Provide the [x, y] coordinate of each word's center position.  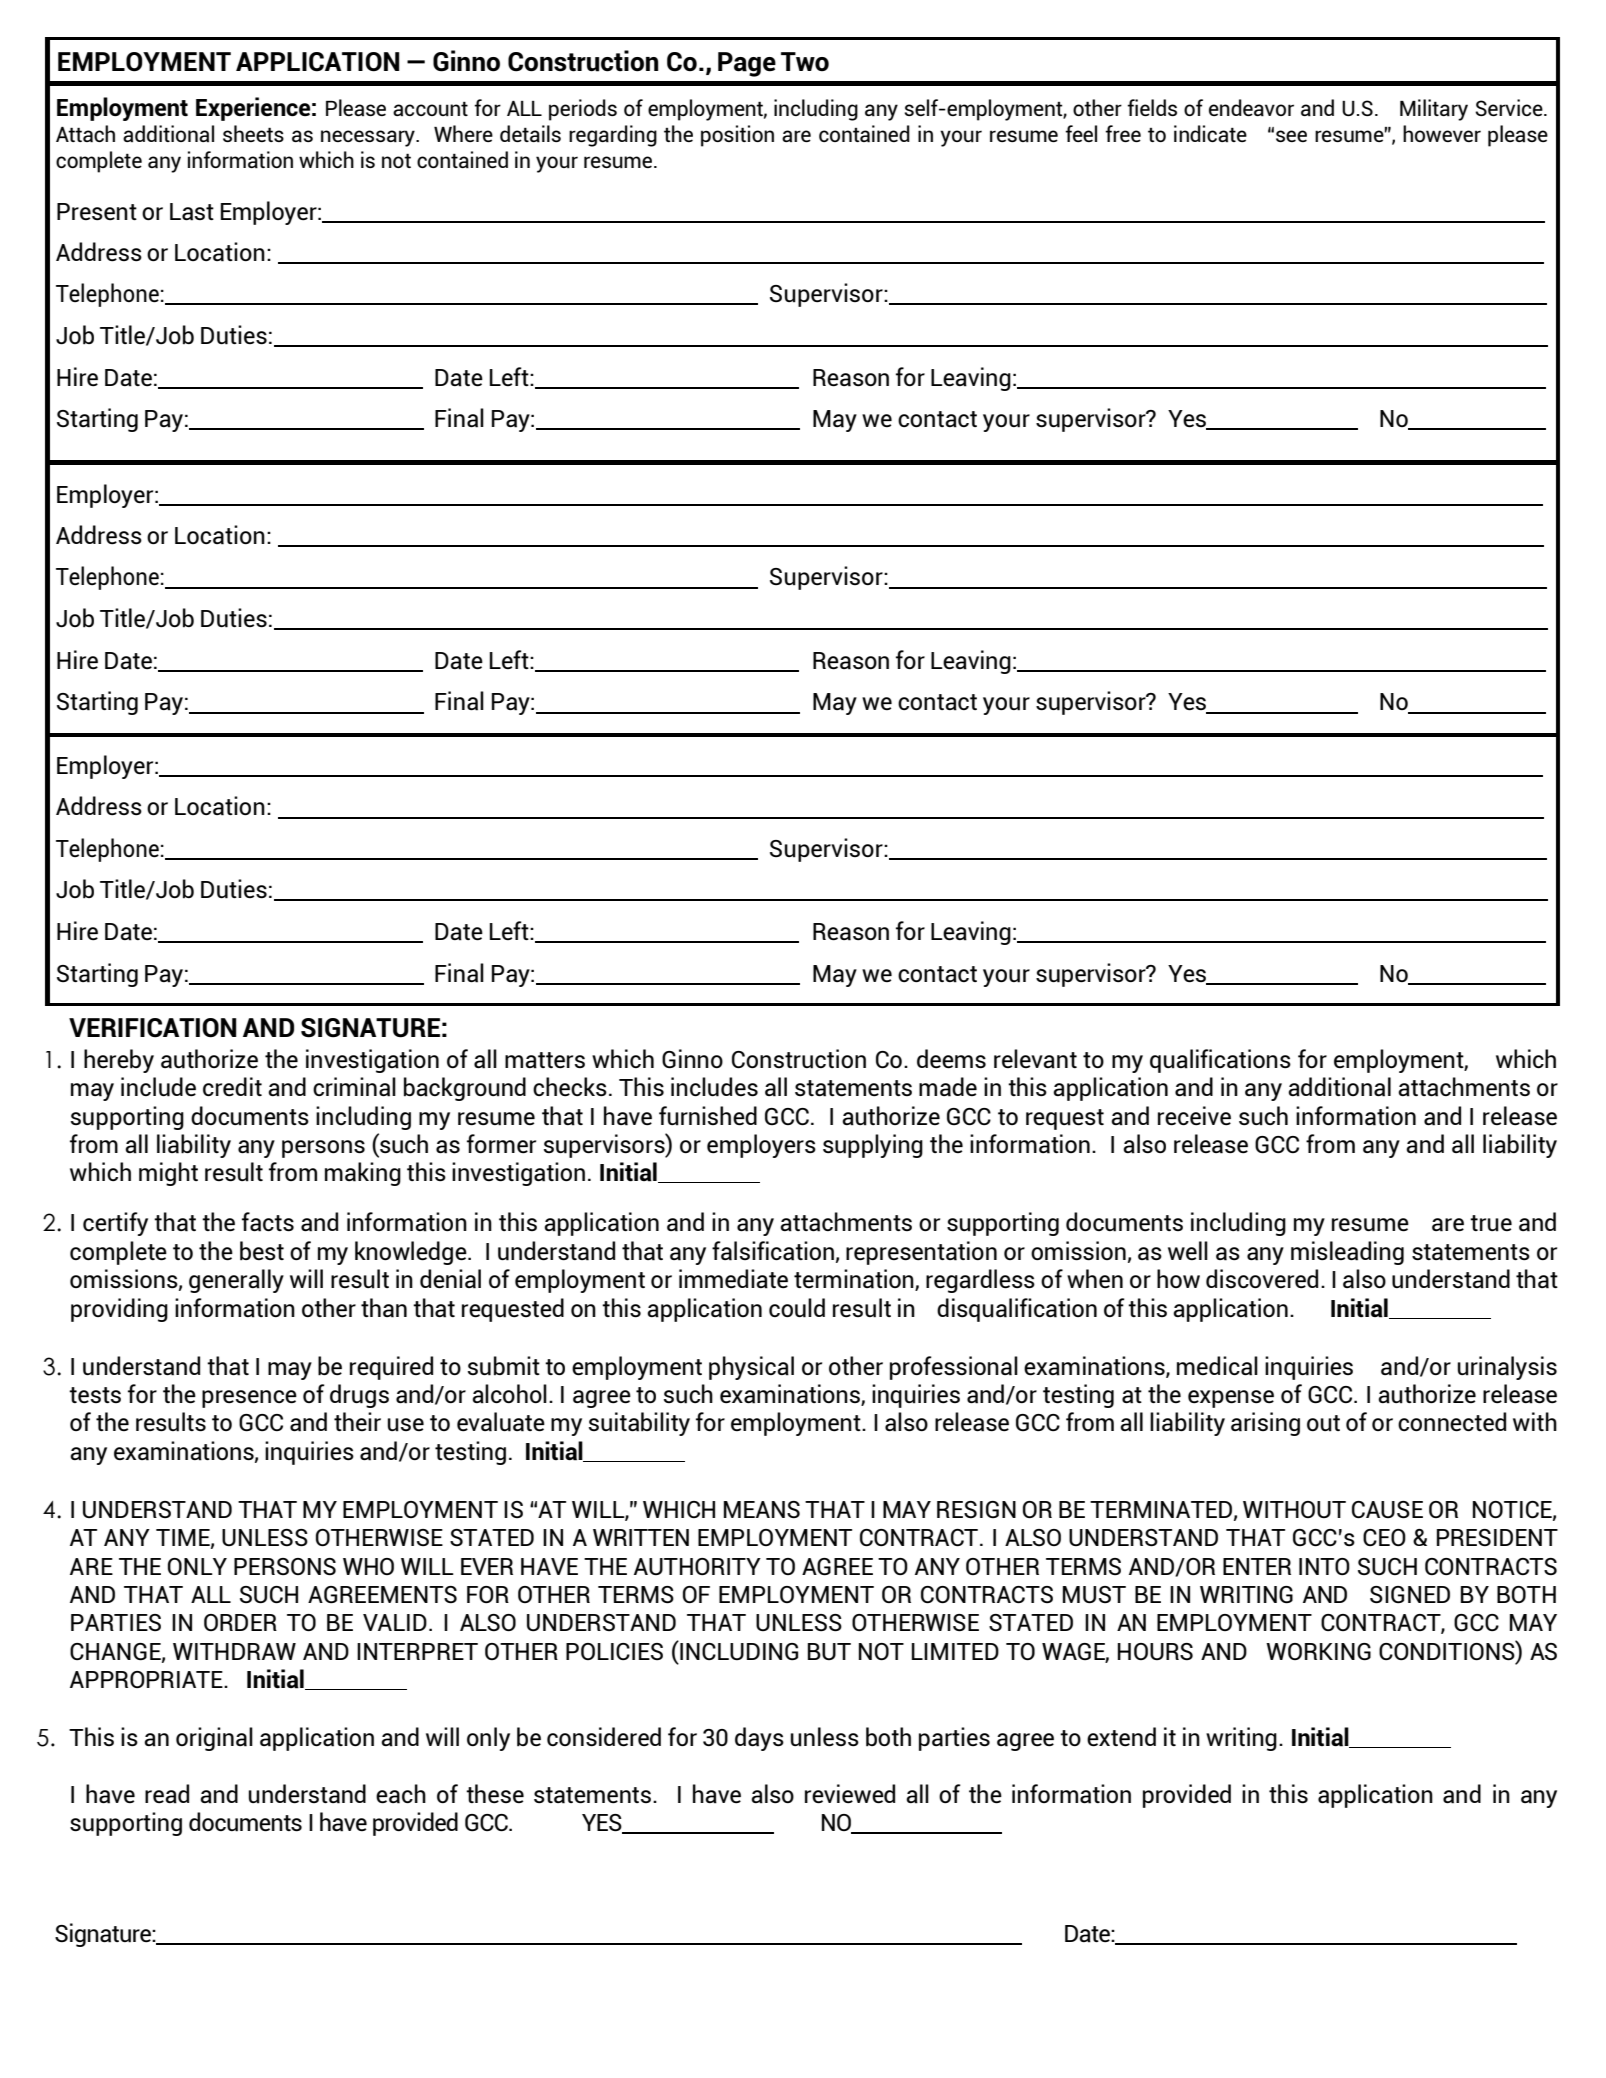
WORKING [1318, 1652]
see [1291, 136]
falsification [773, 1251]
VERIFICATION [153, 1028]
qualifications [1220, 1061]
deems [951, 1059]
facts [268, 1222]
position [737, 136]
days [759, 1739]
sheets [253, 133]
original [214, 1739]
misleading [1347, 1253]
